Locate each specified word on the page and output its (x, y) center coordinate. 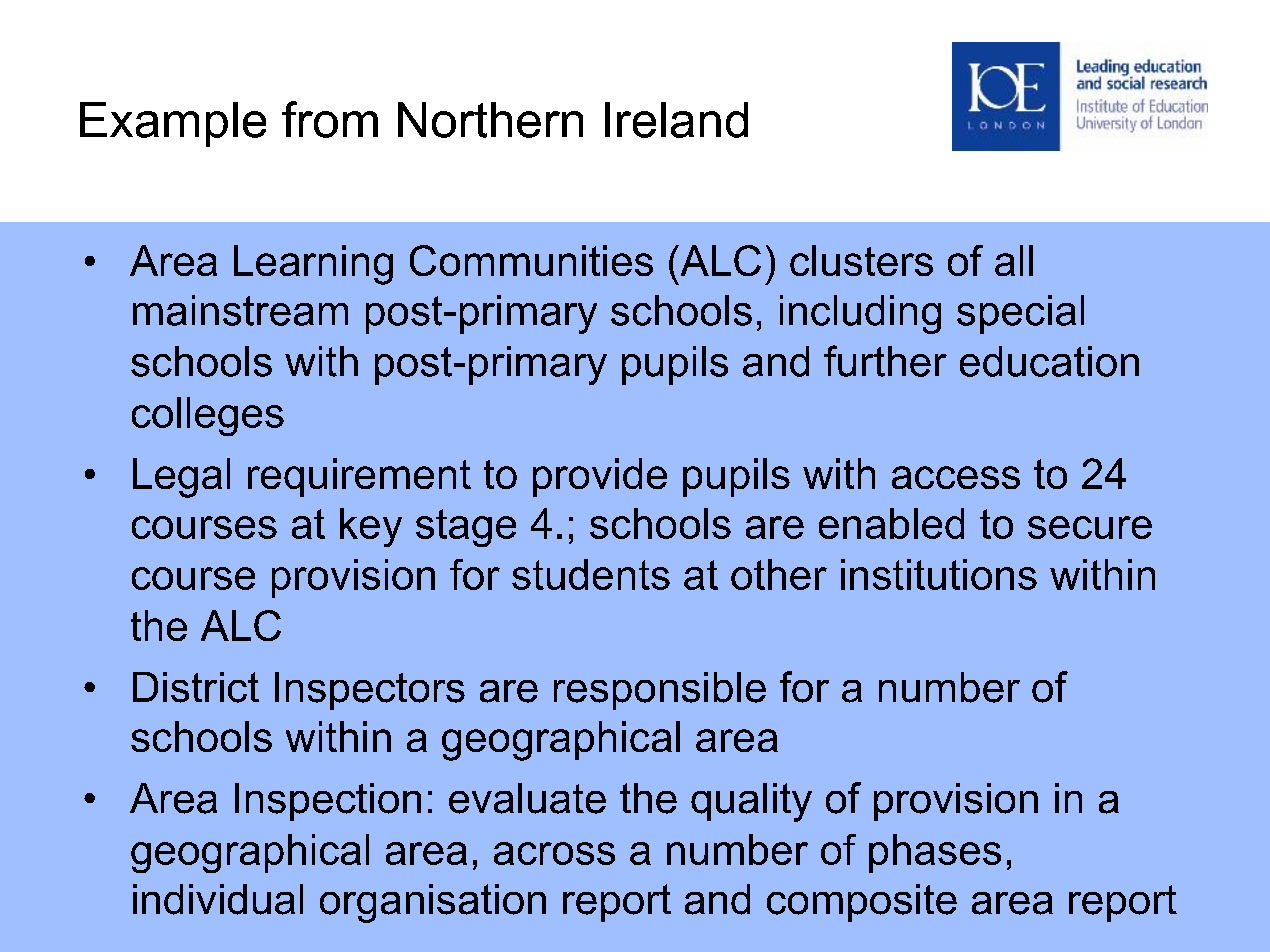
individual (218, 899)
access (956, 477)
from (330, 119)
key (371, 527)
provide (600, 477)
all (1014, 260)
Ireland (676, 120)
